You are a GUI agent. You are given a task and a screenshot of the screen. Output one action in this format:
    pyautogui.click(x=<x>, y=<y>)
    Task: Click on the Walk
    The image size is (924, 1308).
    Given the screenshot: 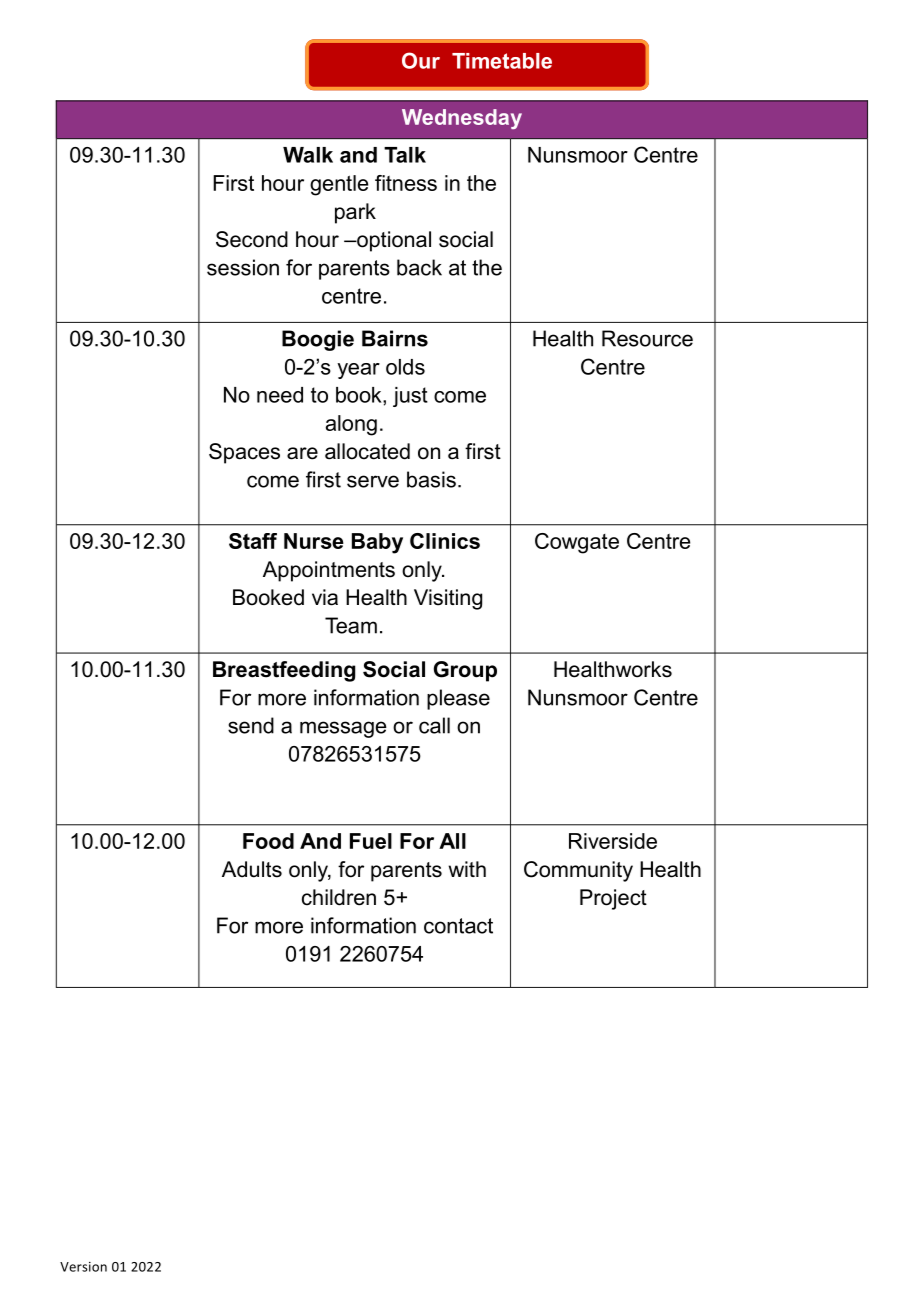 What is the action you would take?
    pyautogui.click(x=308, y=155)
